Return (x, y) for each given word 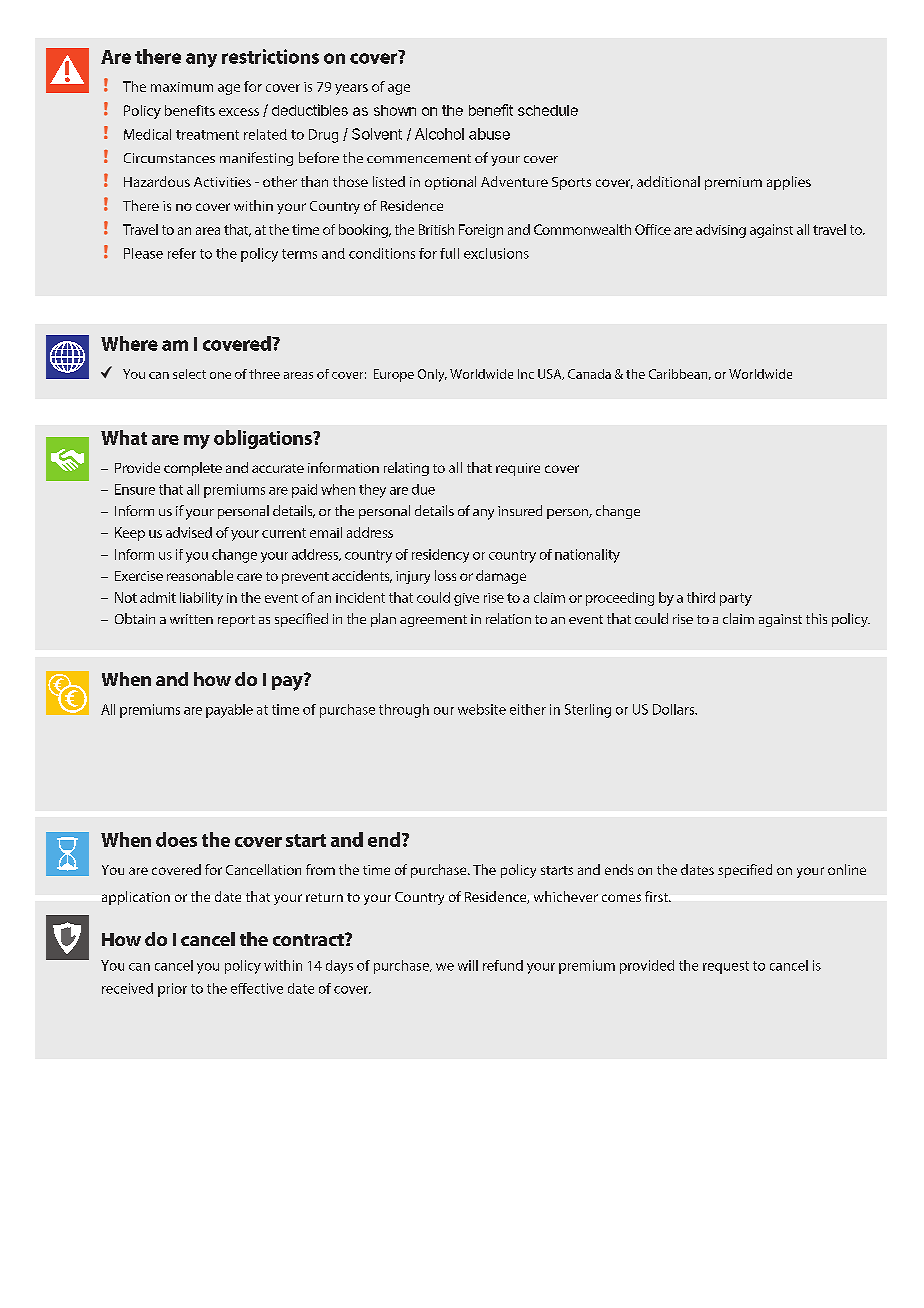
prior (172, 990)
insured (520, 510)
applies (789, 183)
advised (189, 532)
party (736, 599)
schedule (548, 110)
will (468, 965)
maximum (182, 87)
